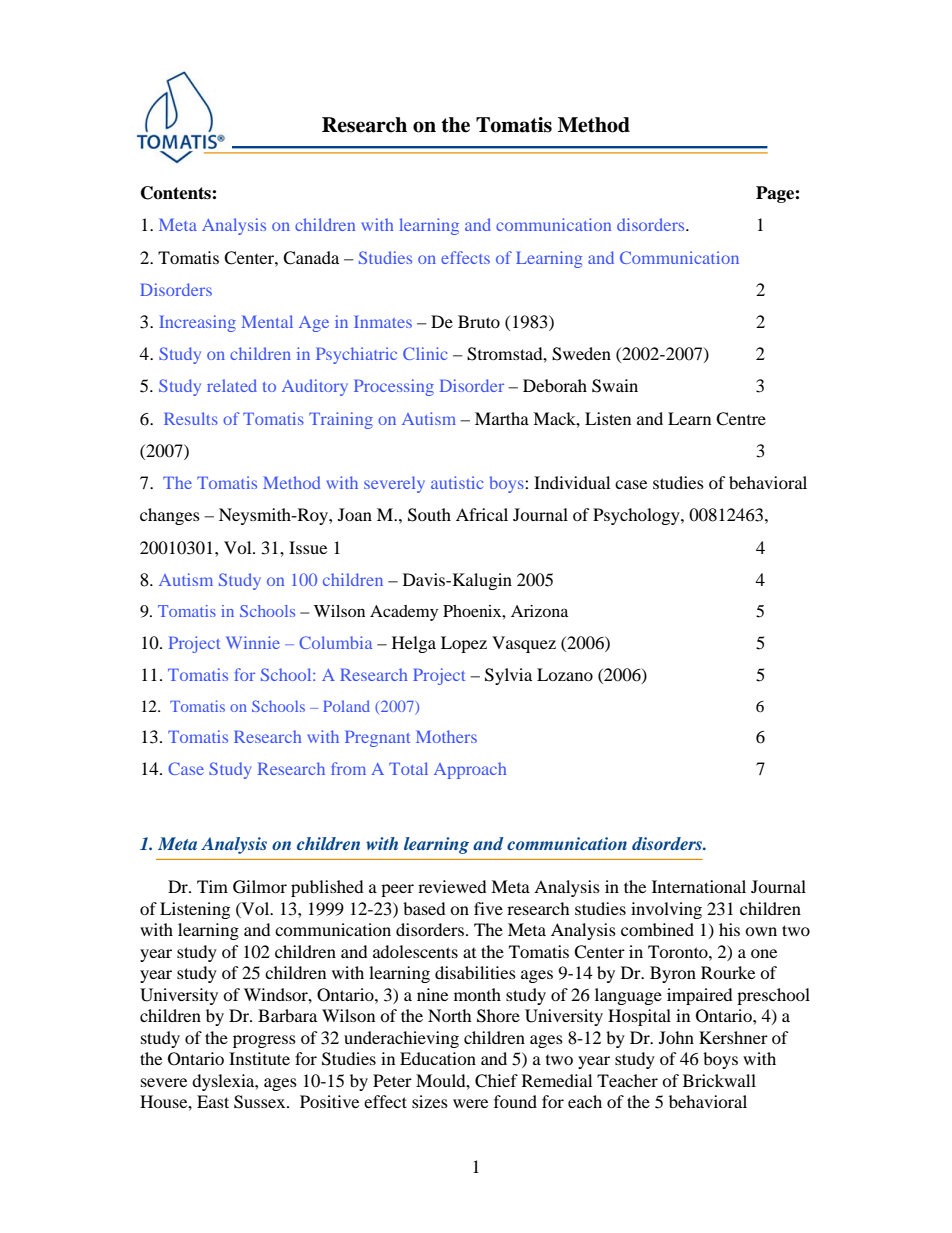 Image resolution: width=952 pixels, height=1233 pixels. What do you see at coordinates (699, 886) in the document?
I see `International` at bounding box center [699, 886].
